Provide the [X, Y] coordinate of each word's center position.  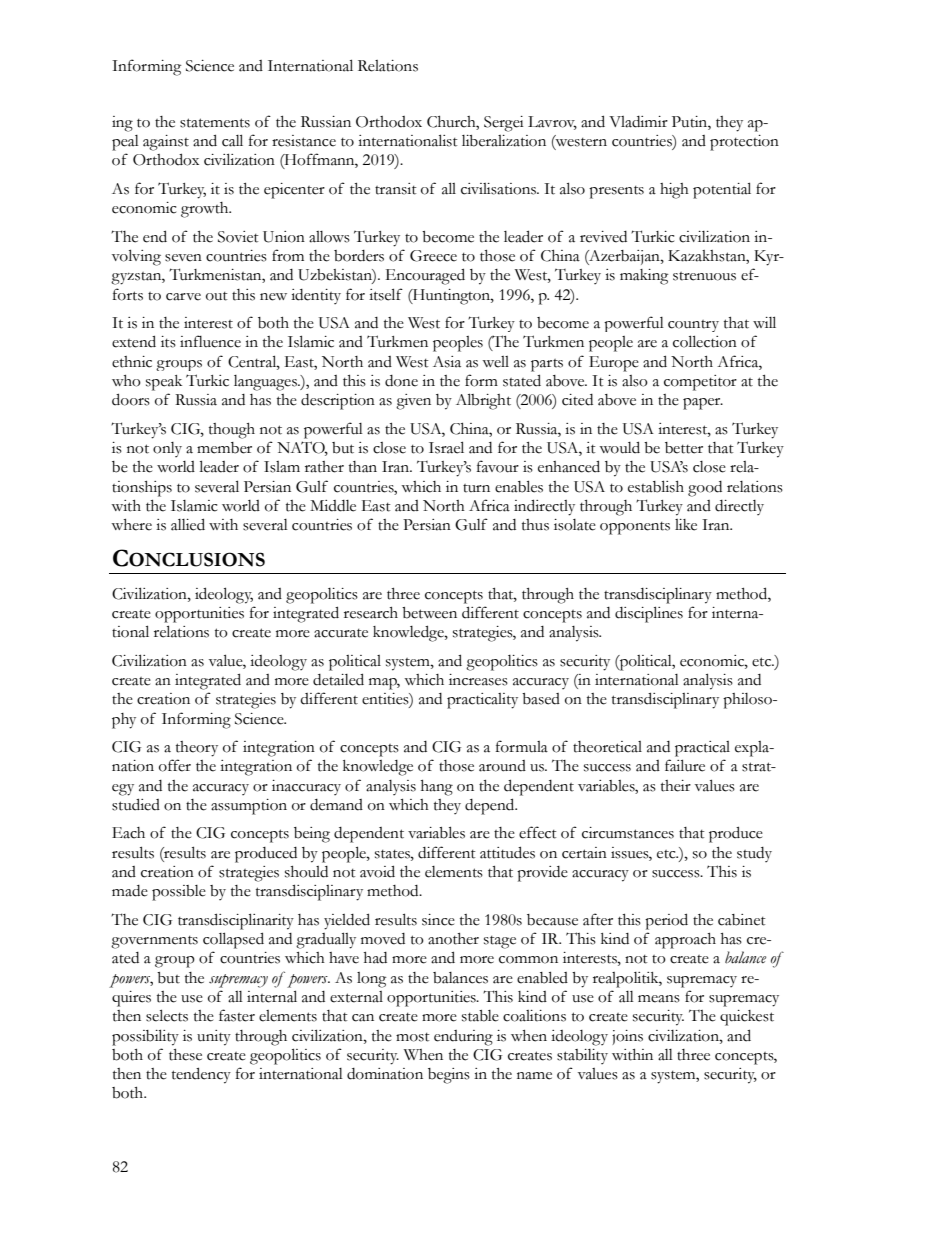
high [674, 191]
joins [627, 1037]
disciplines [649, 614]
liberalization [504, 141]
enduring [463, 1038]
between [429, 613]
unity [214, 1038]
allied [188, 524]
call [232, 140]
